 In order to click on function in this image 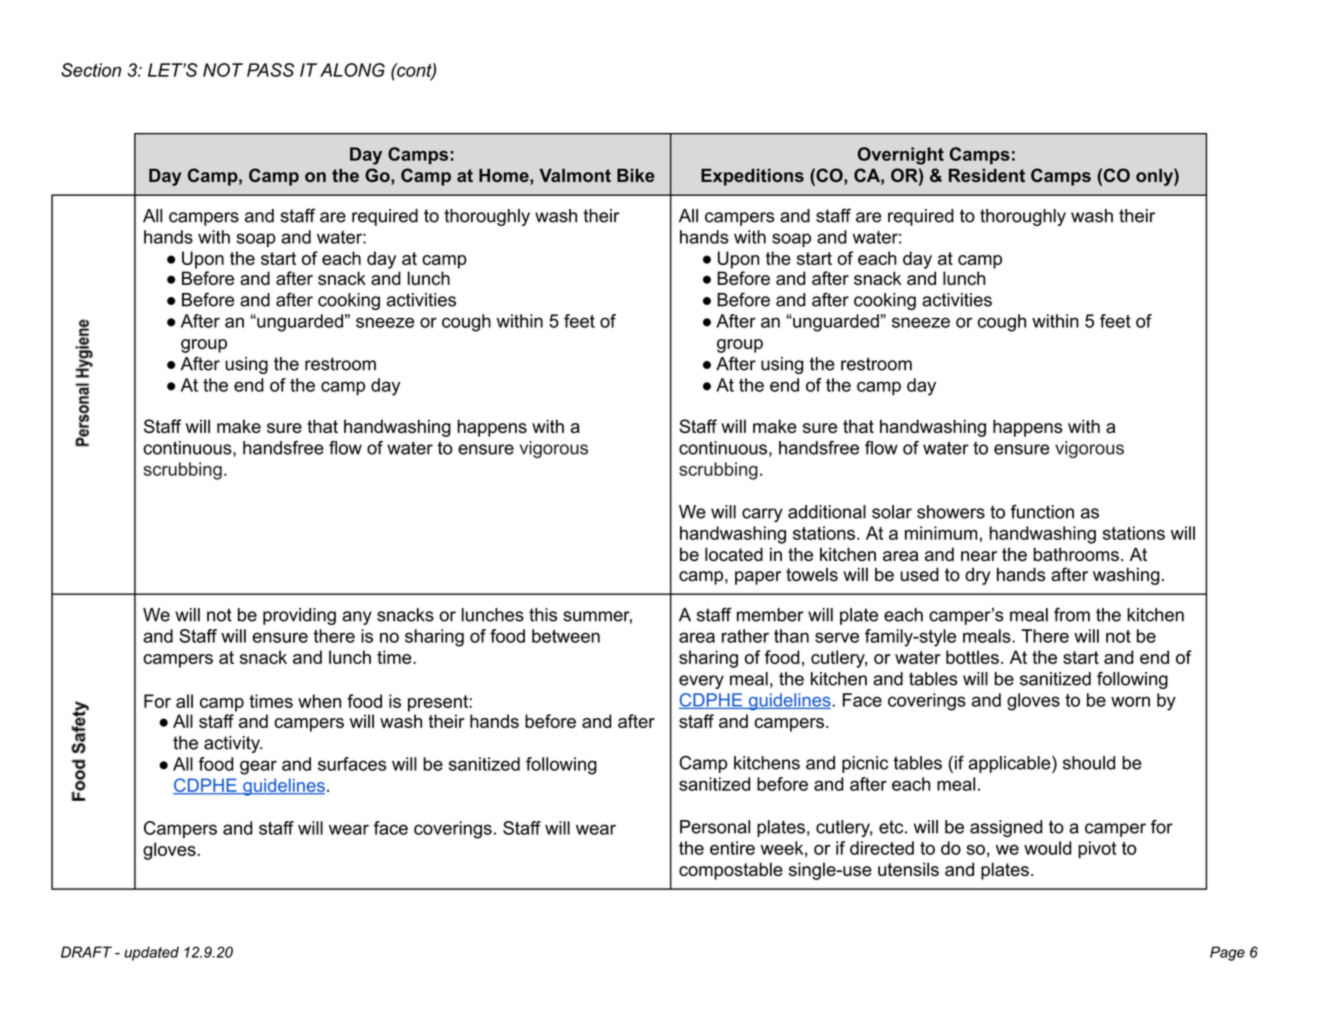, I will do `click(1042, 512)`.
